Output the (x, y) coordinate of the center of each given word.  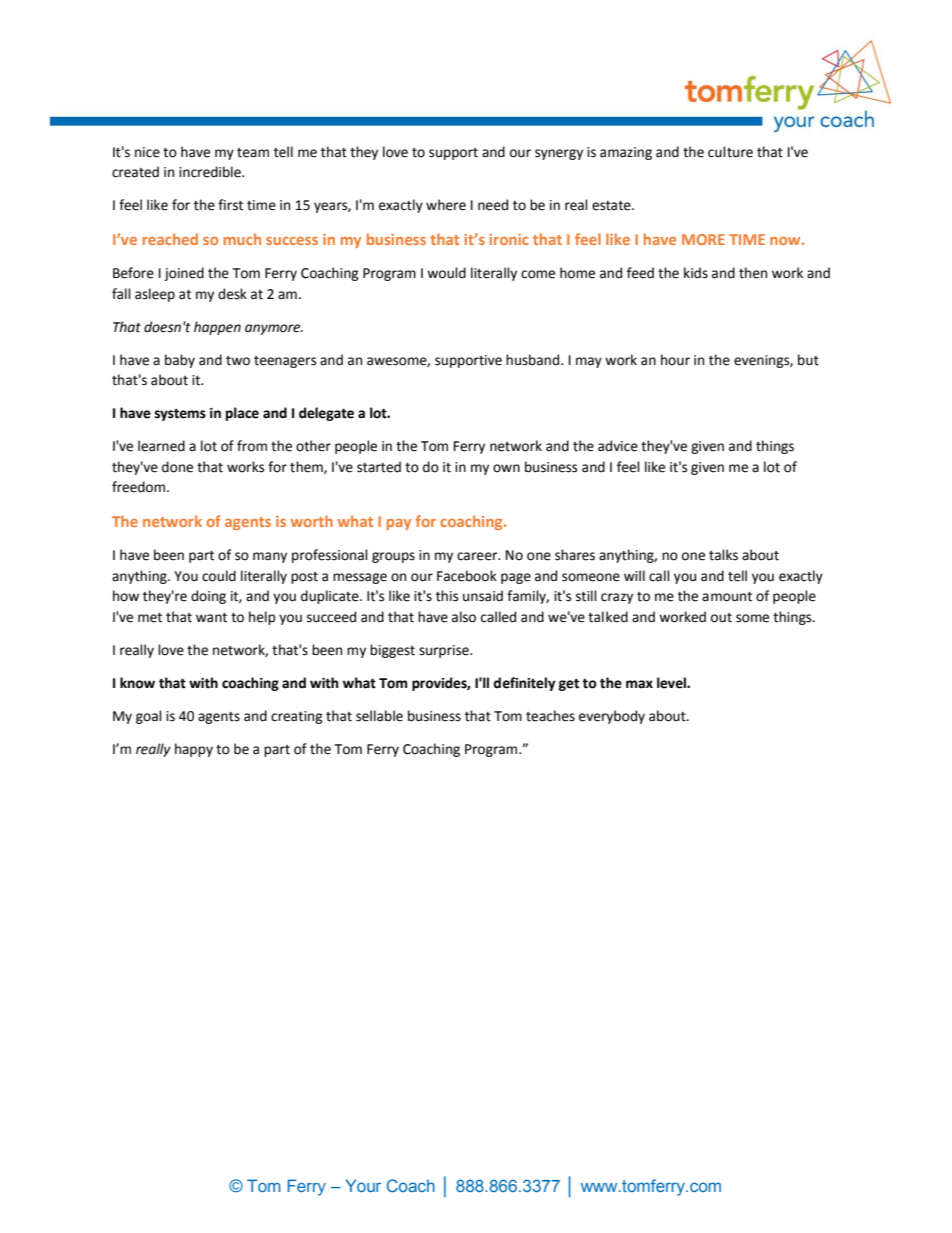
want (211, 618)
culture (730, 152)
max (639, 684)
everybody (612, 717)
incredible (211, 172)
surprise (445, 651)
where (446, 205)
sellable (379, 716)
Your (363, 1185)
